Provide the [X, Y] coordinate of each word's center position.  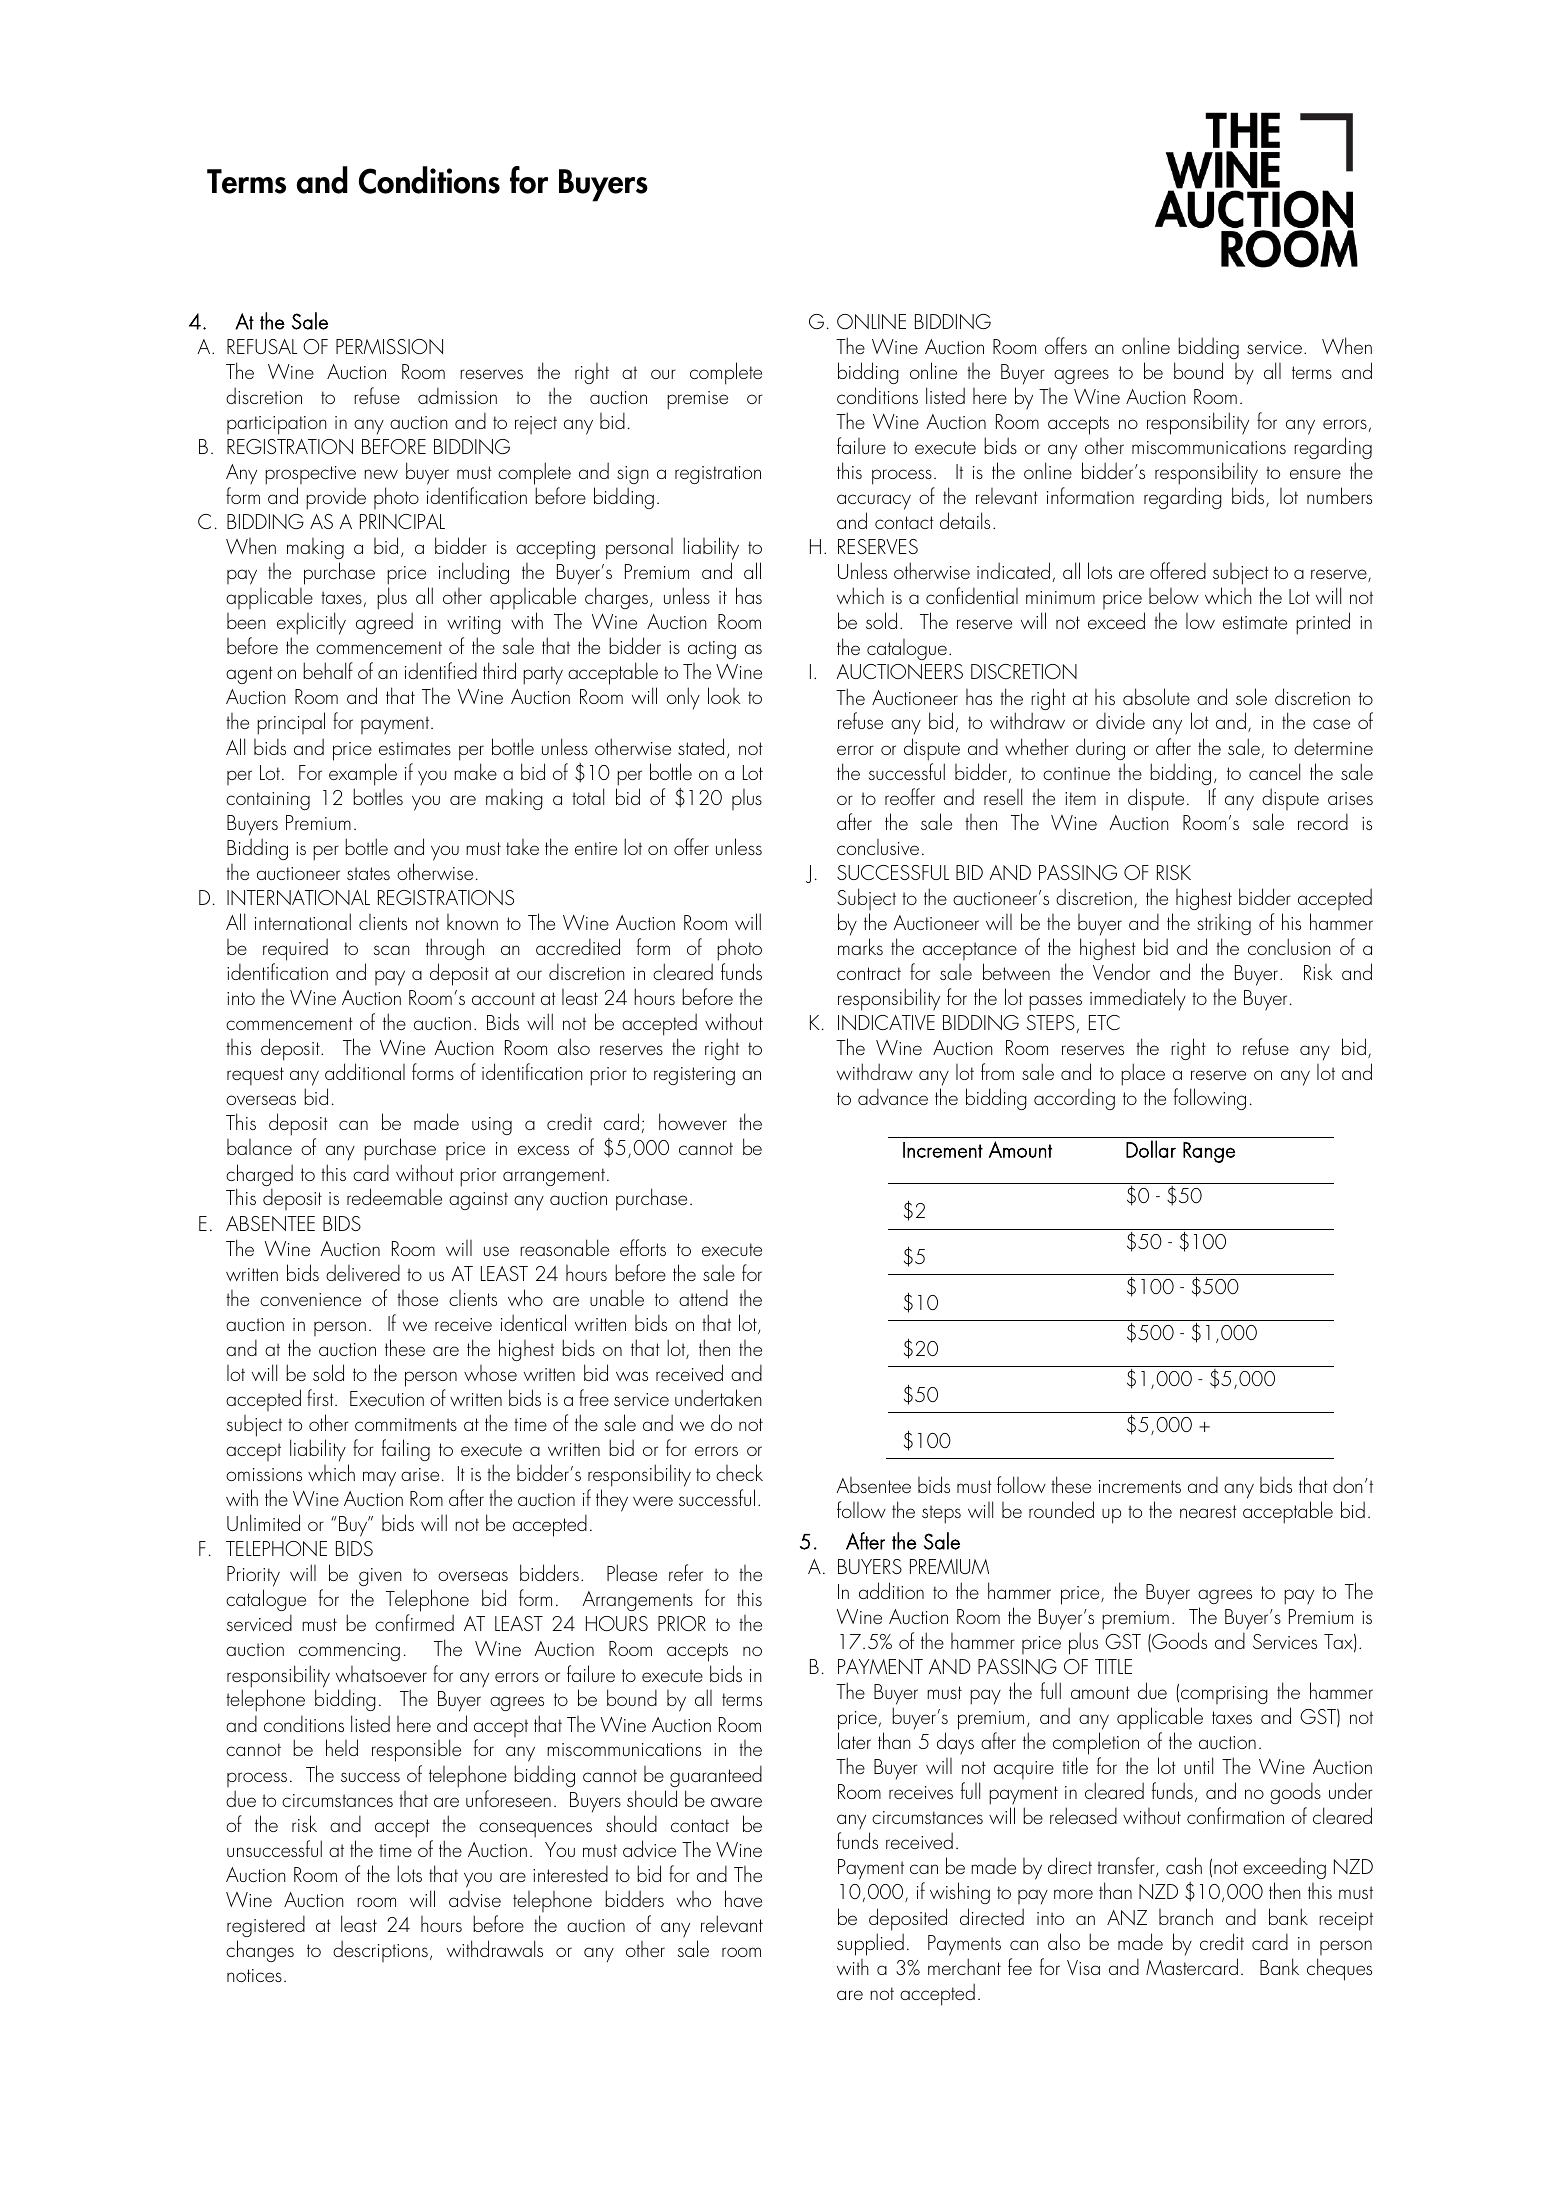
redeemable [394, 1196]
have [743, 1898]
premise [697, 400]
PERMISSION [389, 346]
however [693, 1121]
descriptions [380, 1951]
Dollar [1151, 1149]
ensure [1315, 474]
